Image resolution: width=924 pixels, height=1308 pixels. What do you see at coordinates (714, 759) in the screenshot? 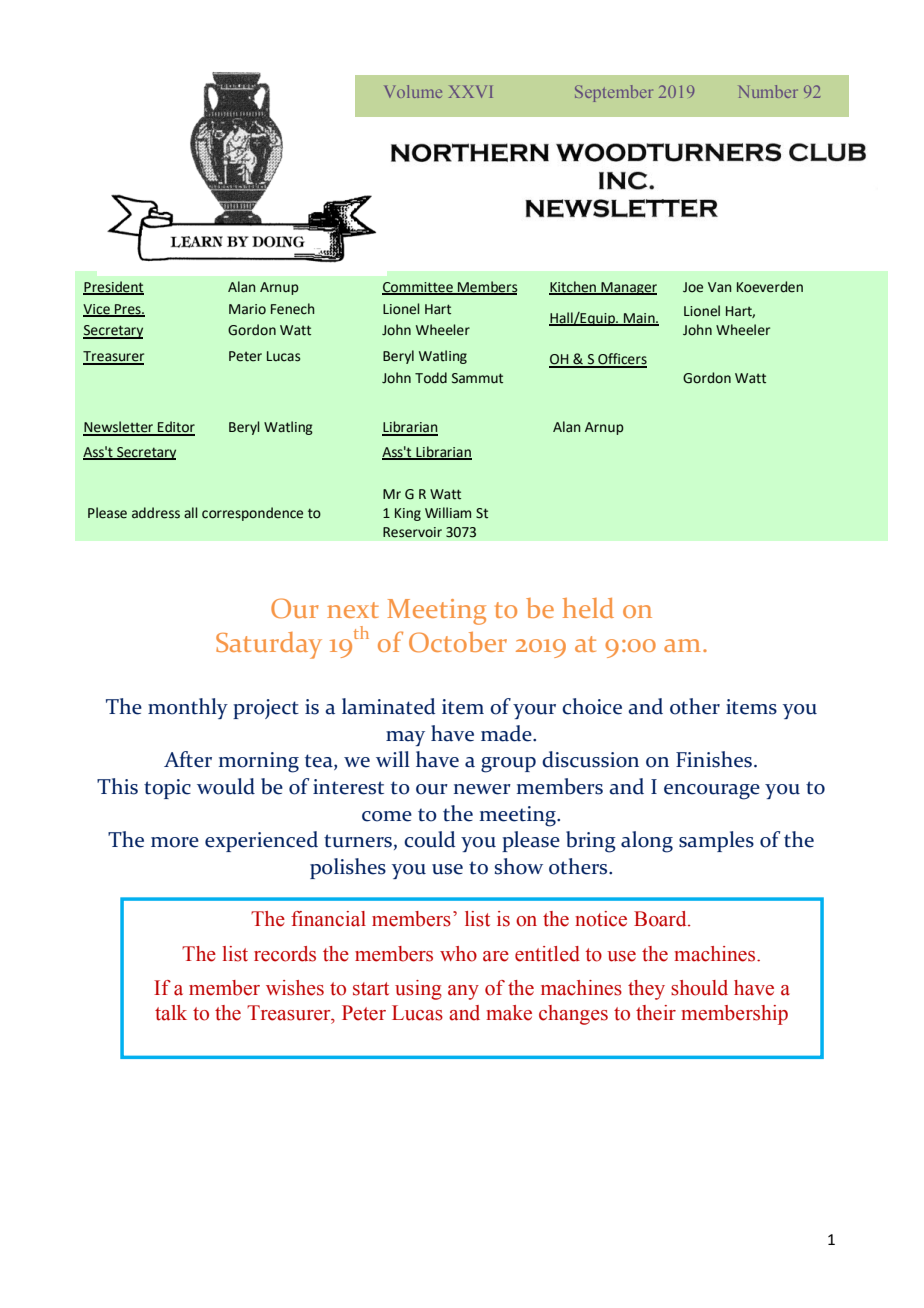
I see `Finishes` at bounding box center [714, 759].
